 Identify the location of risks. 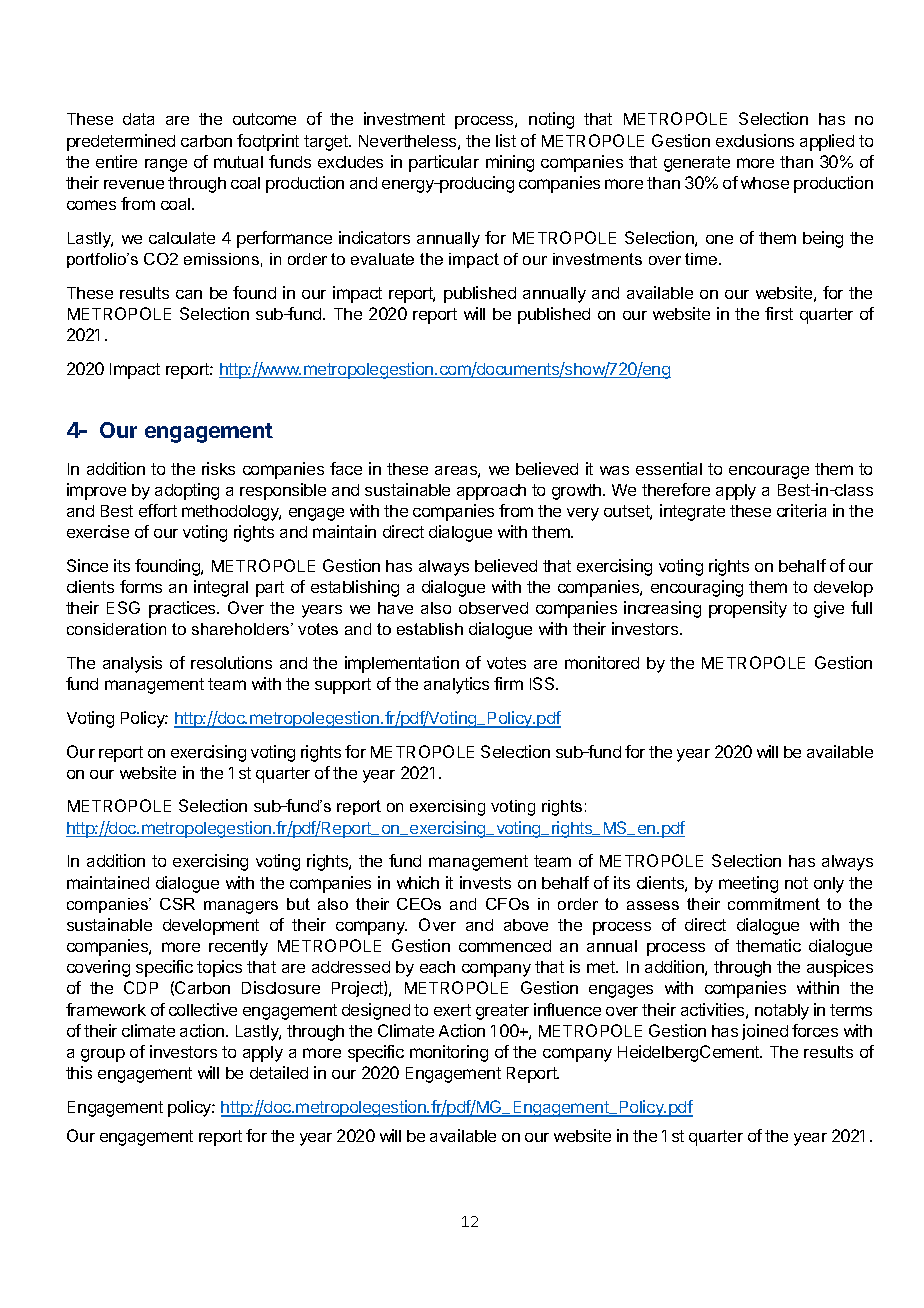
(218, 468).
